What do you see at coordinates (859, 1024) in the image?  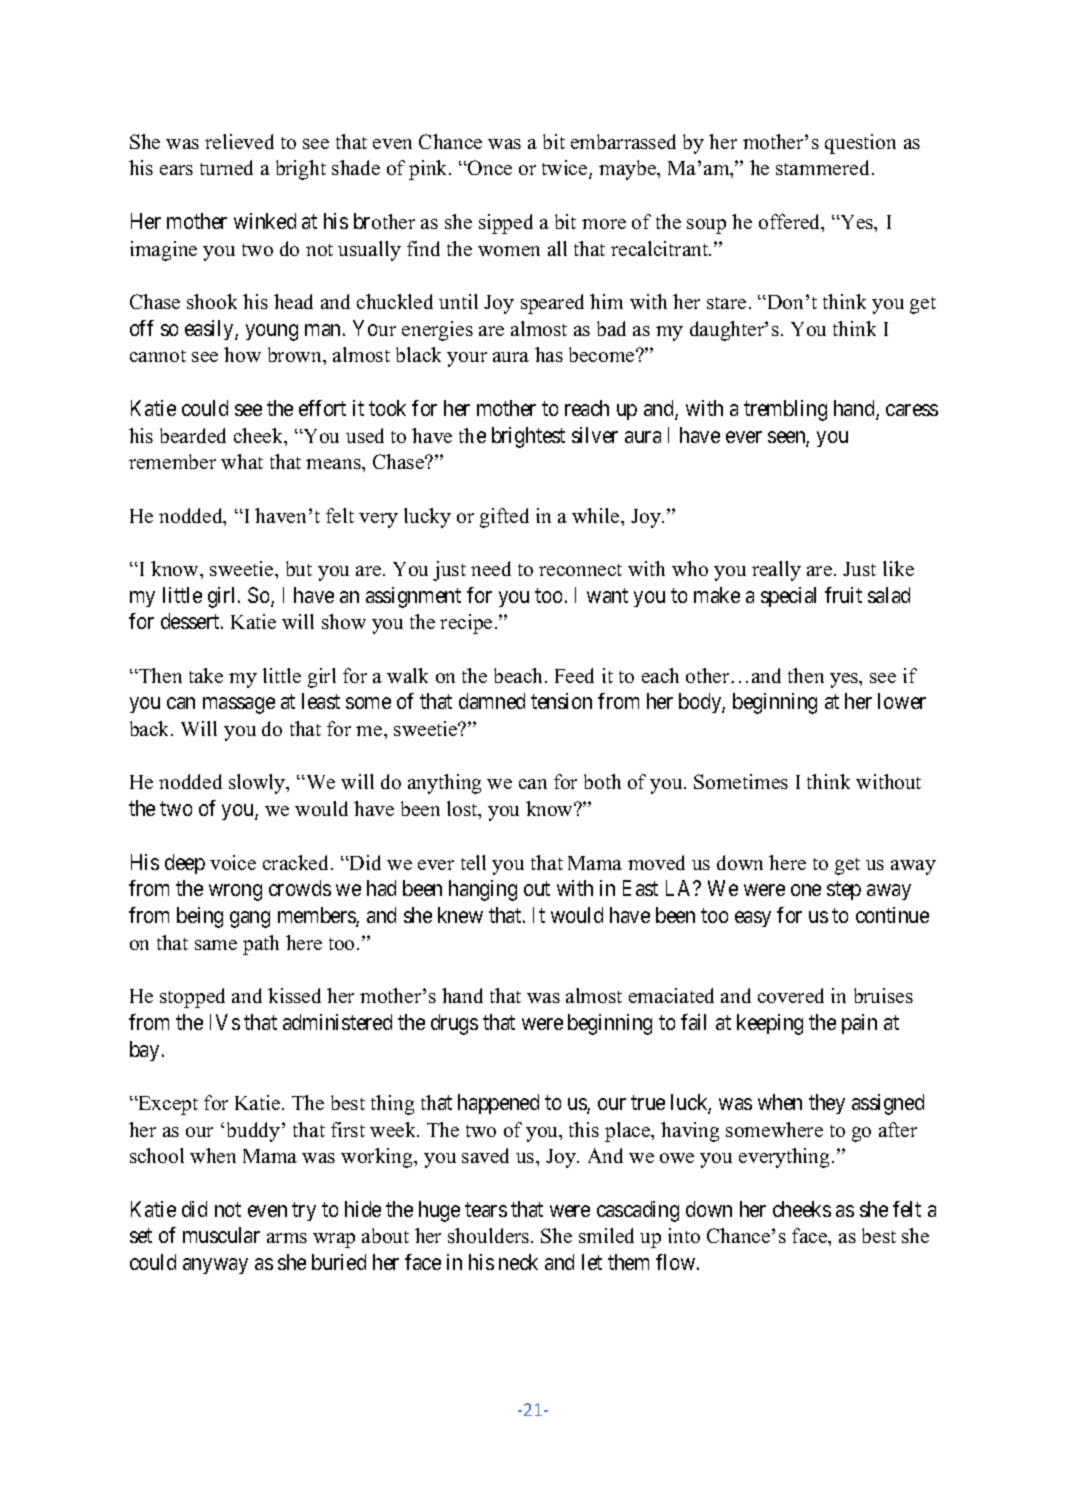 I see `pain` at bounding box center [859, 1024].
